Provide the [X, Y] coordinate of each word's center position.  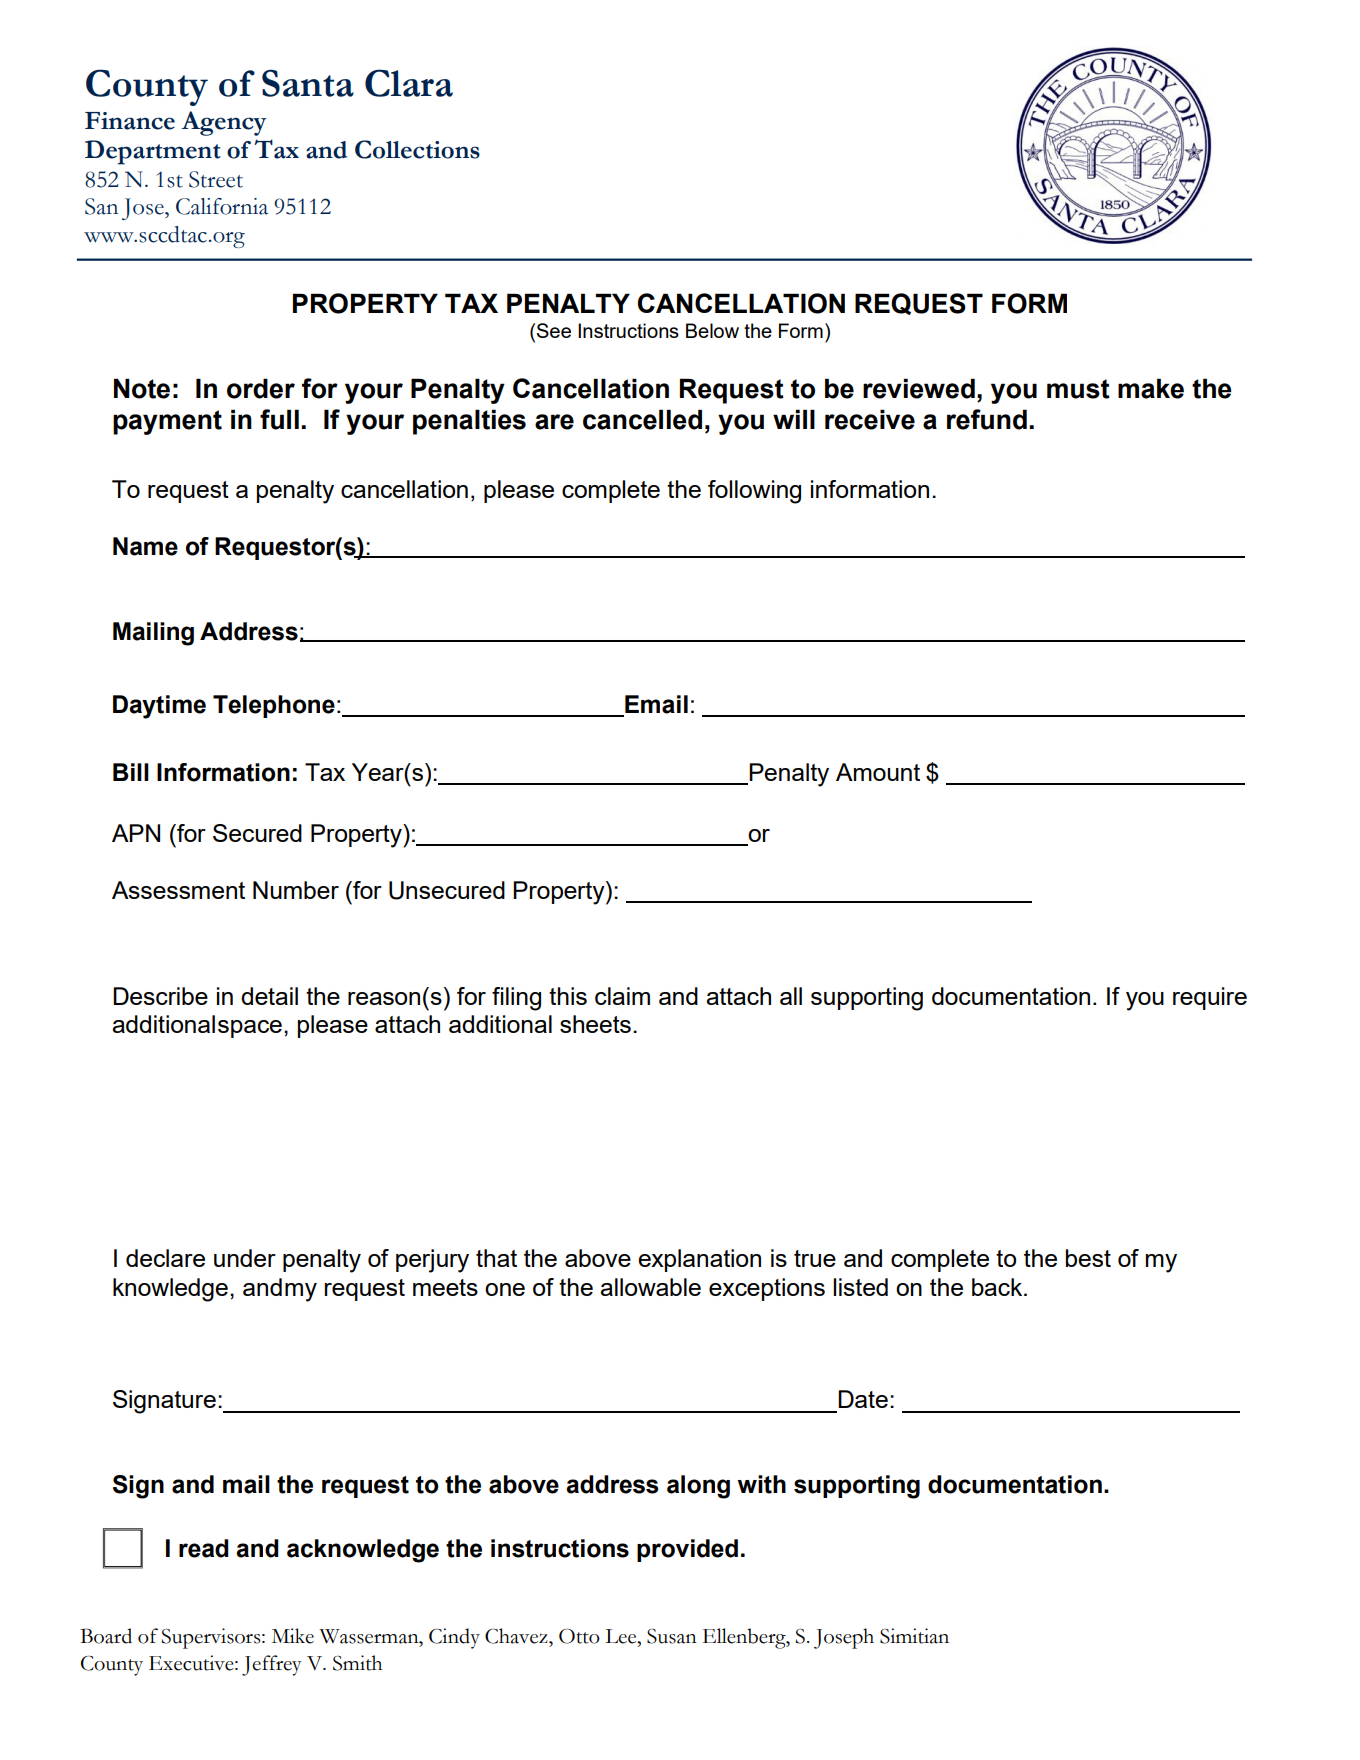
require [1210, 998]
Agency [224, 123]
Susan [672, 1636]
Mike [293, 1636]
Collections [417, 149]
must [1078, 389]
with [762, 1484]
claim [622, 996]
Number [296, 890]
